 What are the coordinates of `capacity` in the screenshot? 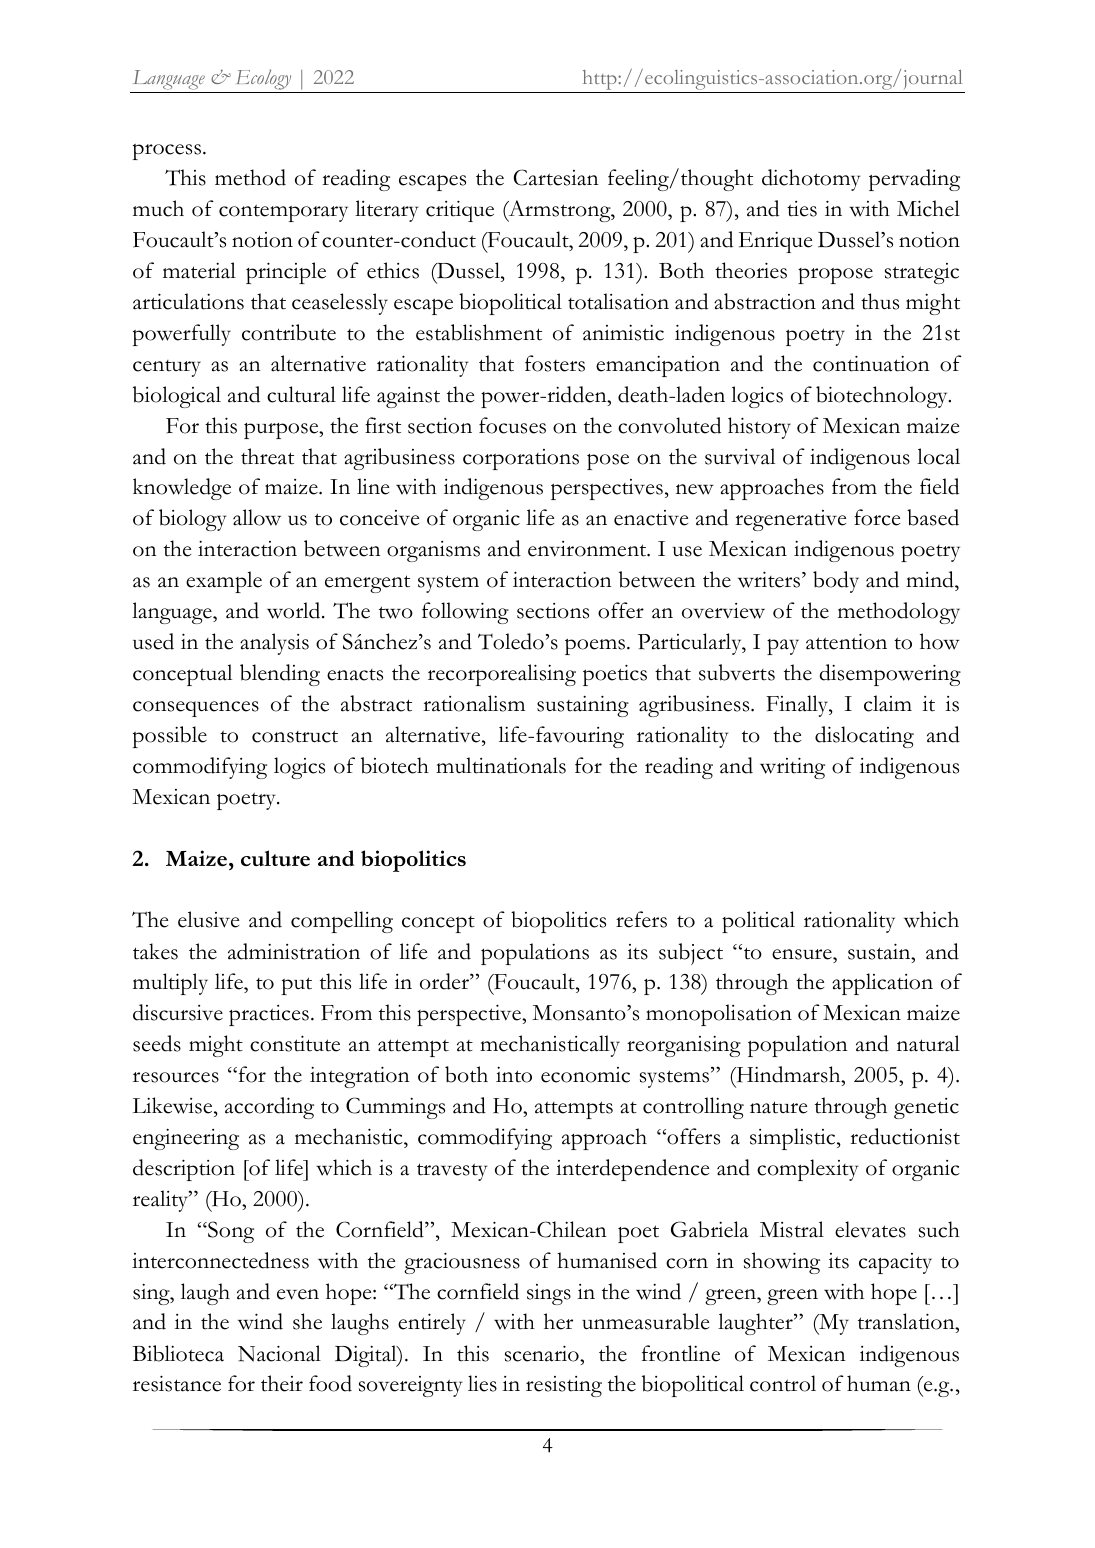 It's located at (895, 1263).
